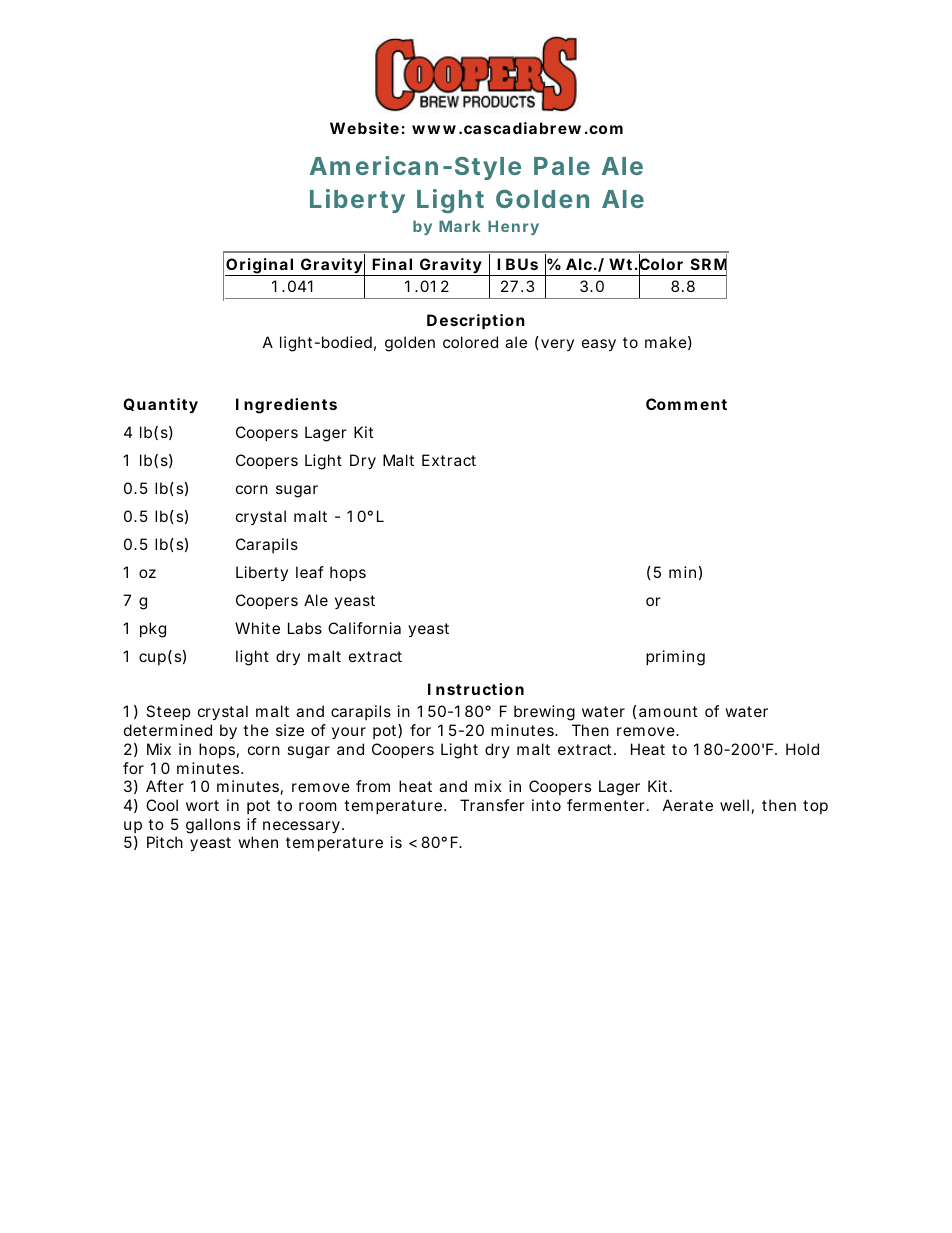 This document has height=1233, width=952. Describe the element at coordinates (734, 805) in the document. I see `well` at that location.
